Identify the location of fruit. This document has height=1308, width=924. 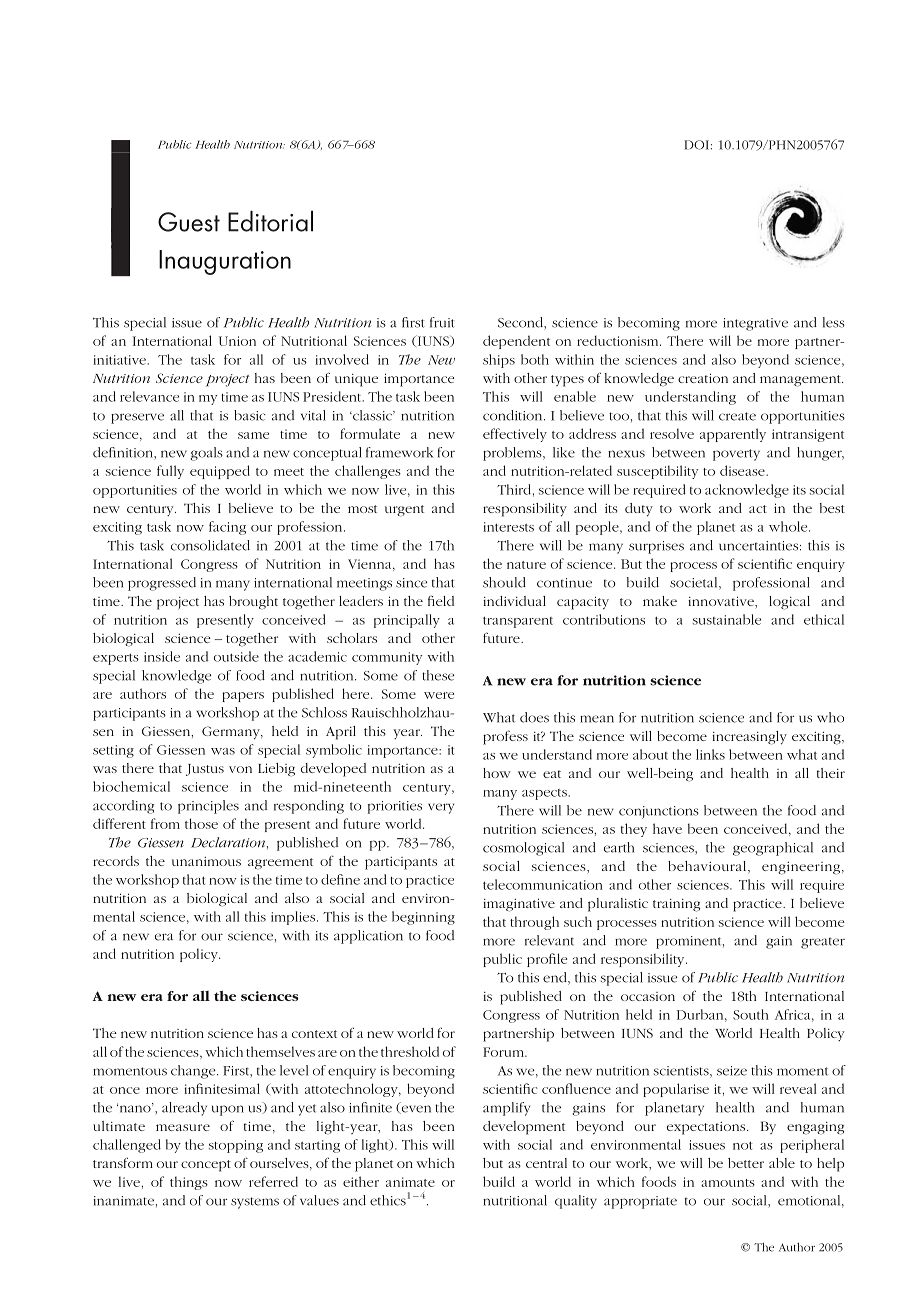
(442, 322).
